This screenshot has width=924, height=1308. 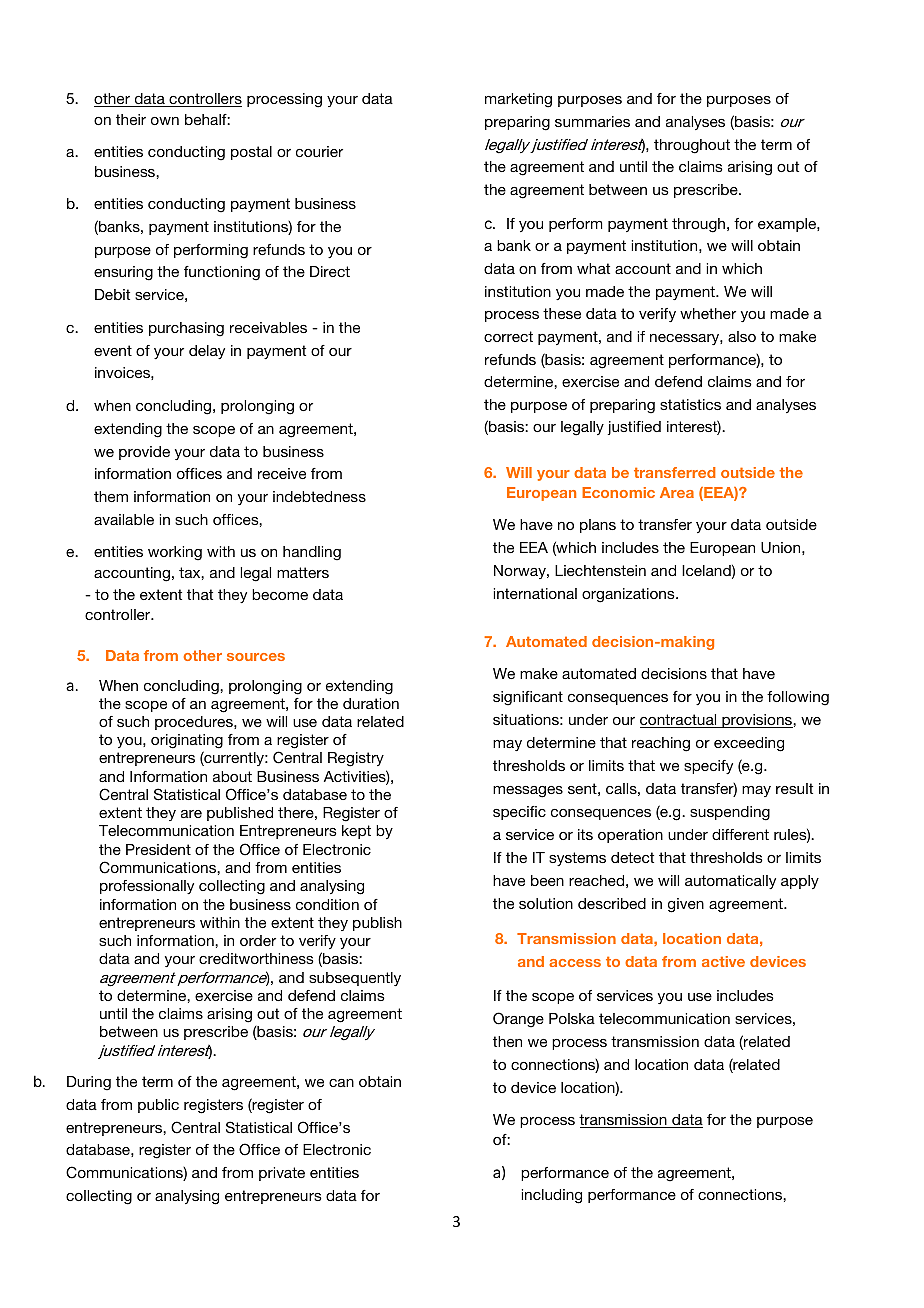 What do you see at coordinates (552, 1196) in the screenshot?
I see `including` at bounding box center [552, 1196].
